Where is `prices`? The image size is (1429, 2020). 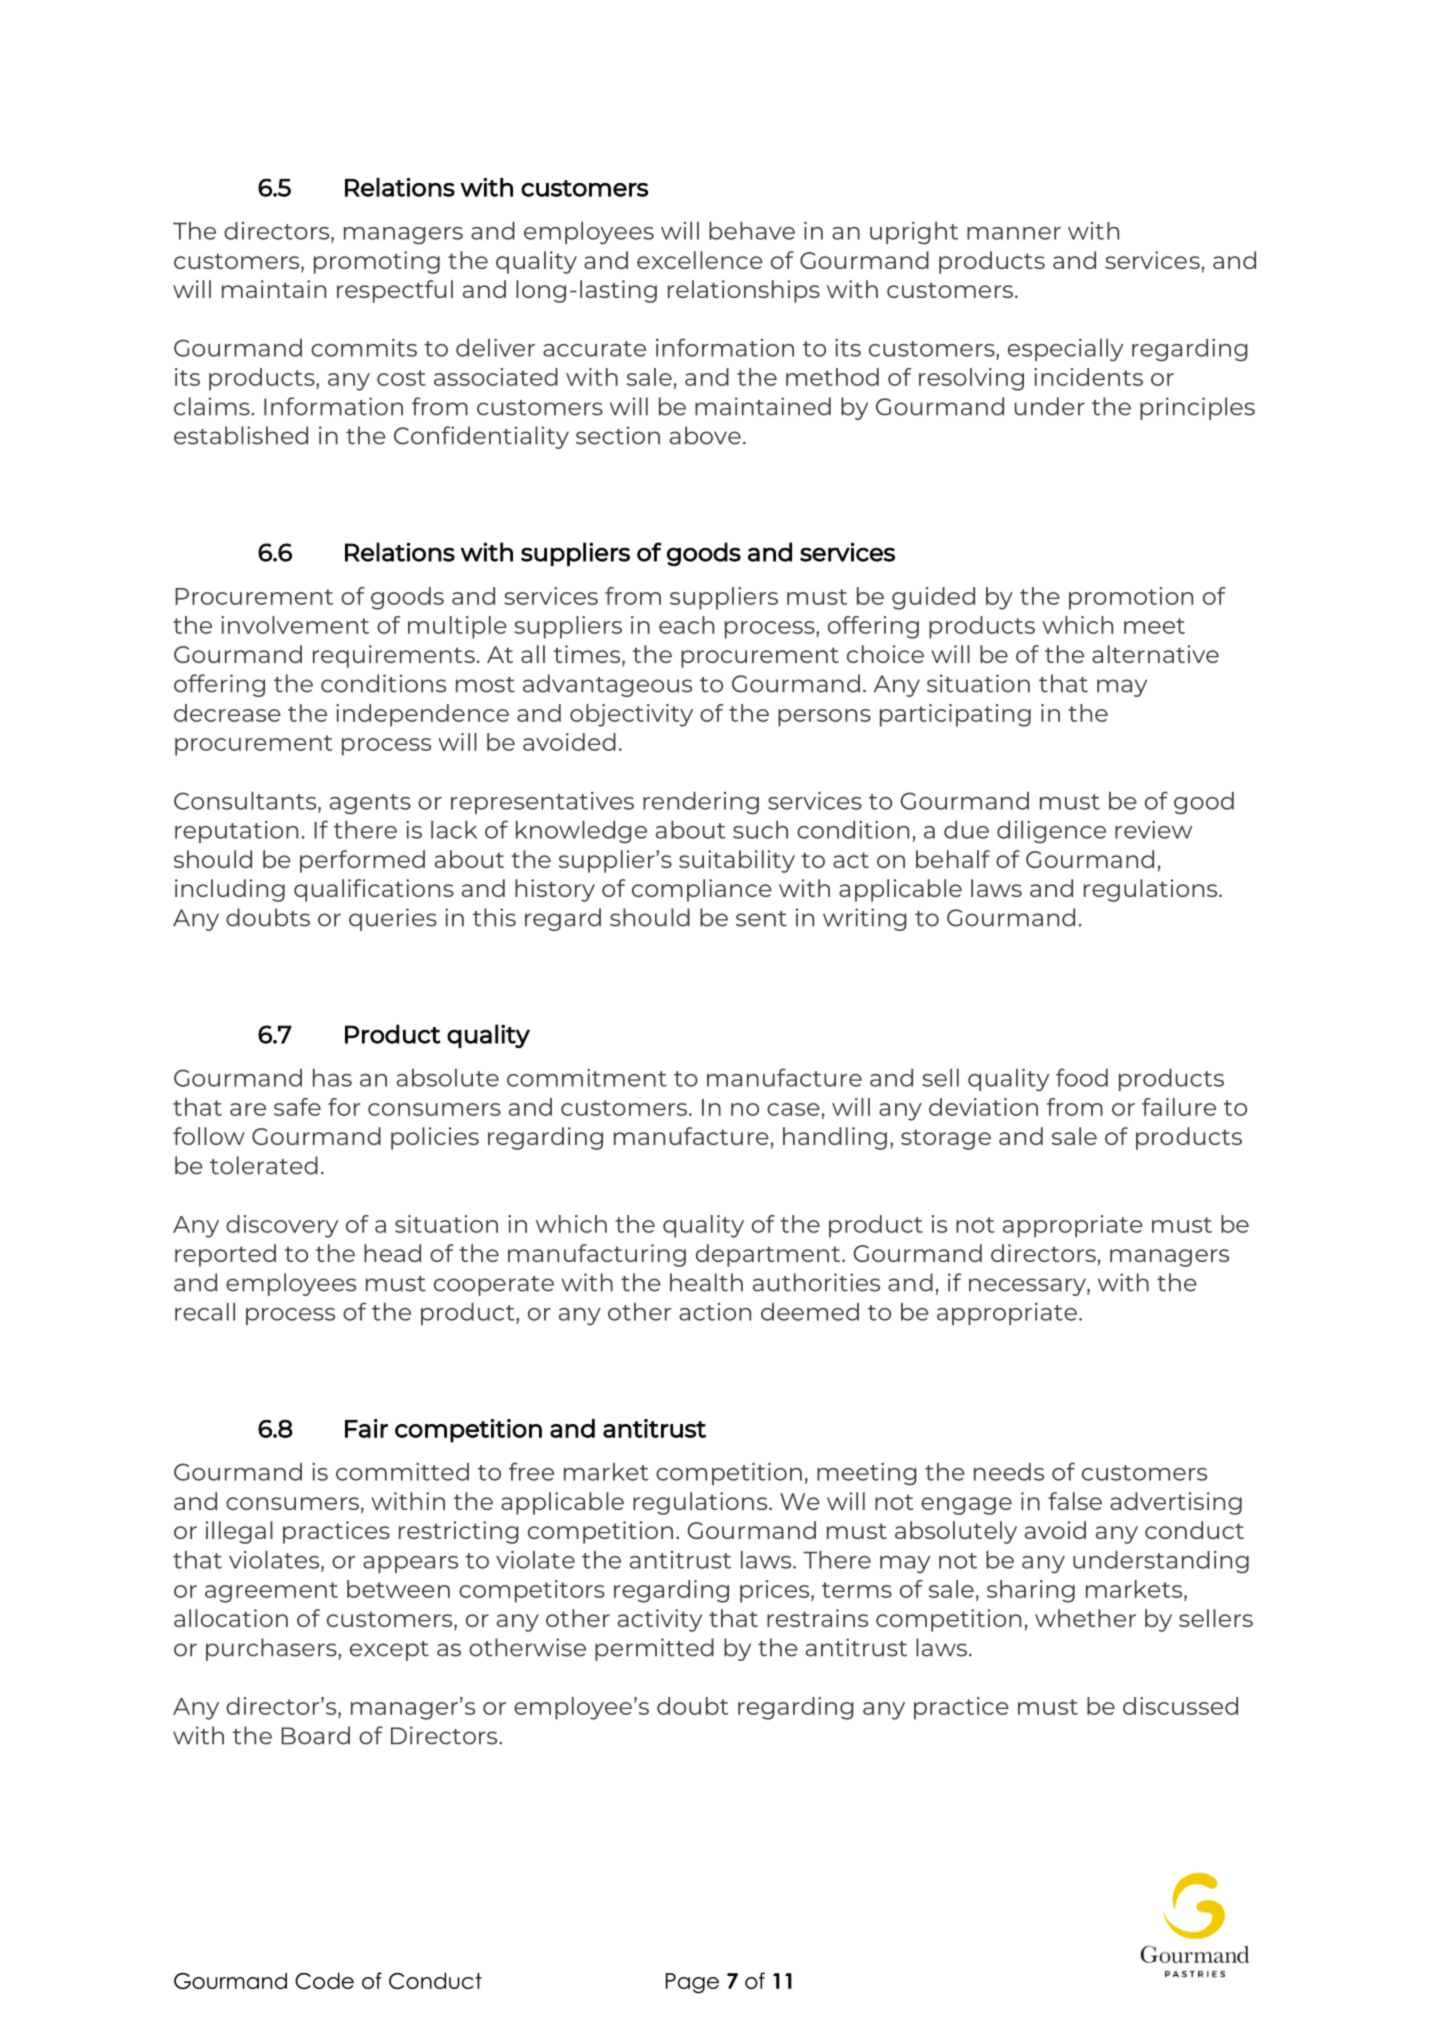
prices is located at coordinates (776, 1591).
